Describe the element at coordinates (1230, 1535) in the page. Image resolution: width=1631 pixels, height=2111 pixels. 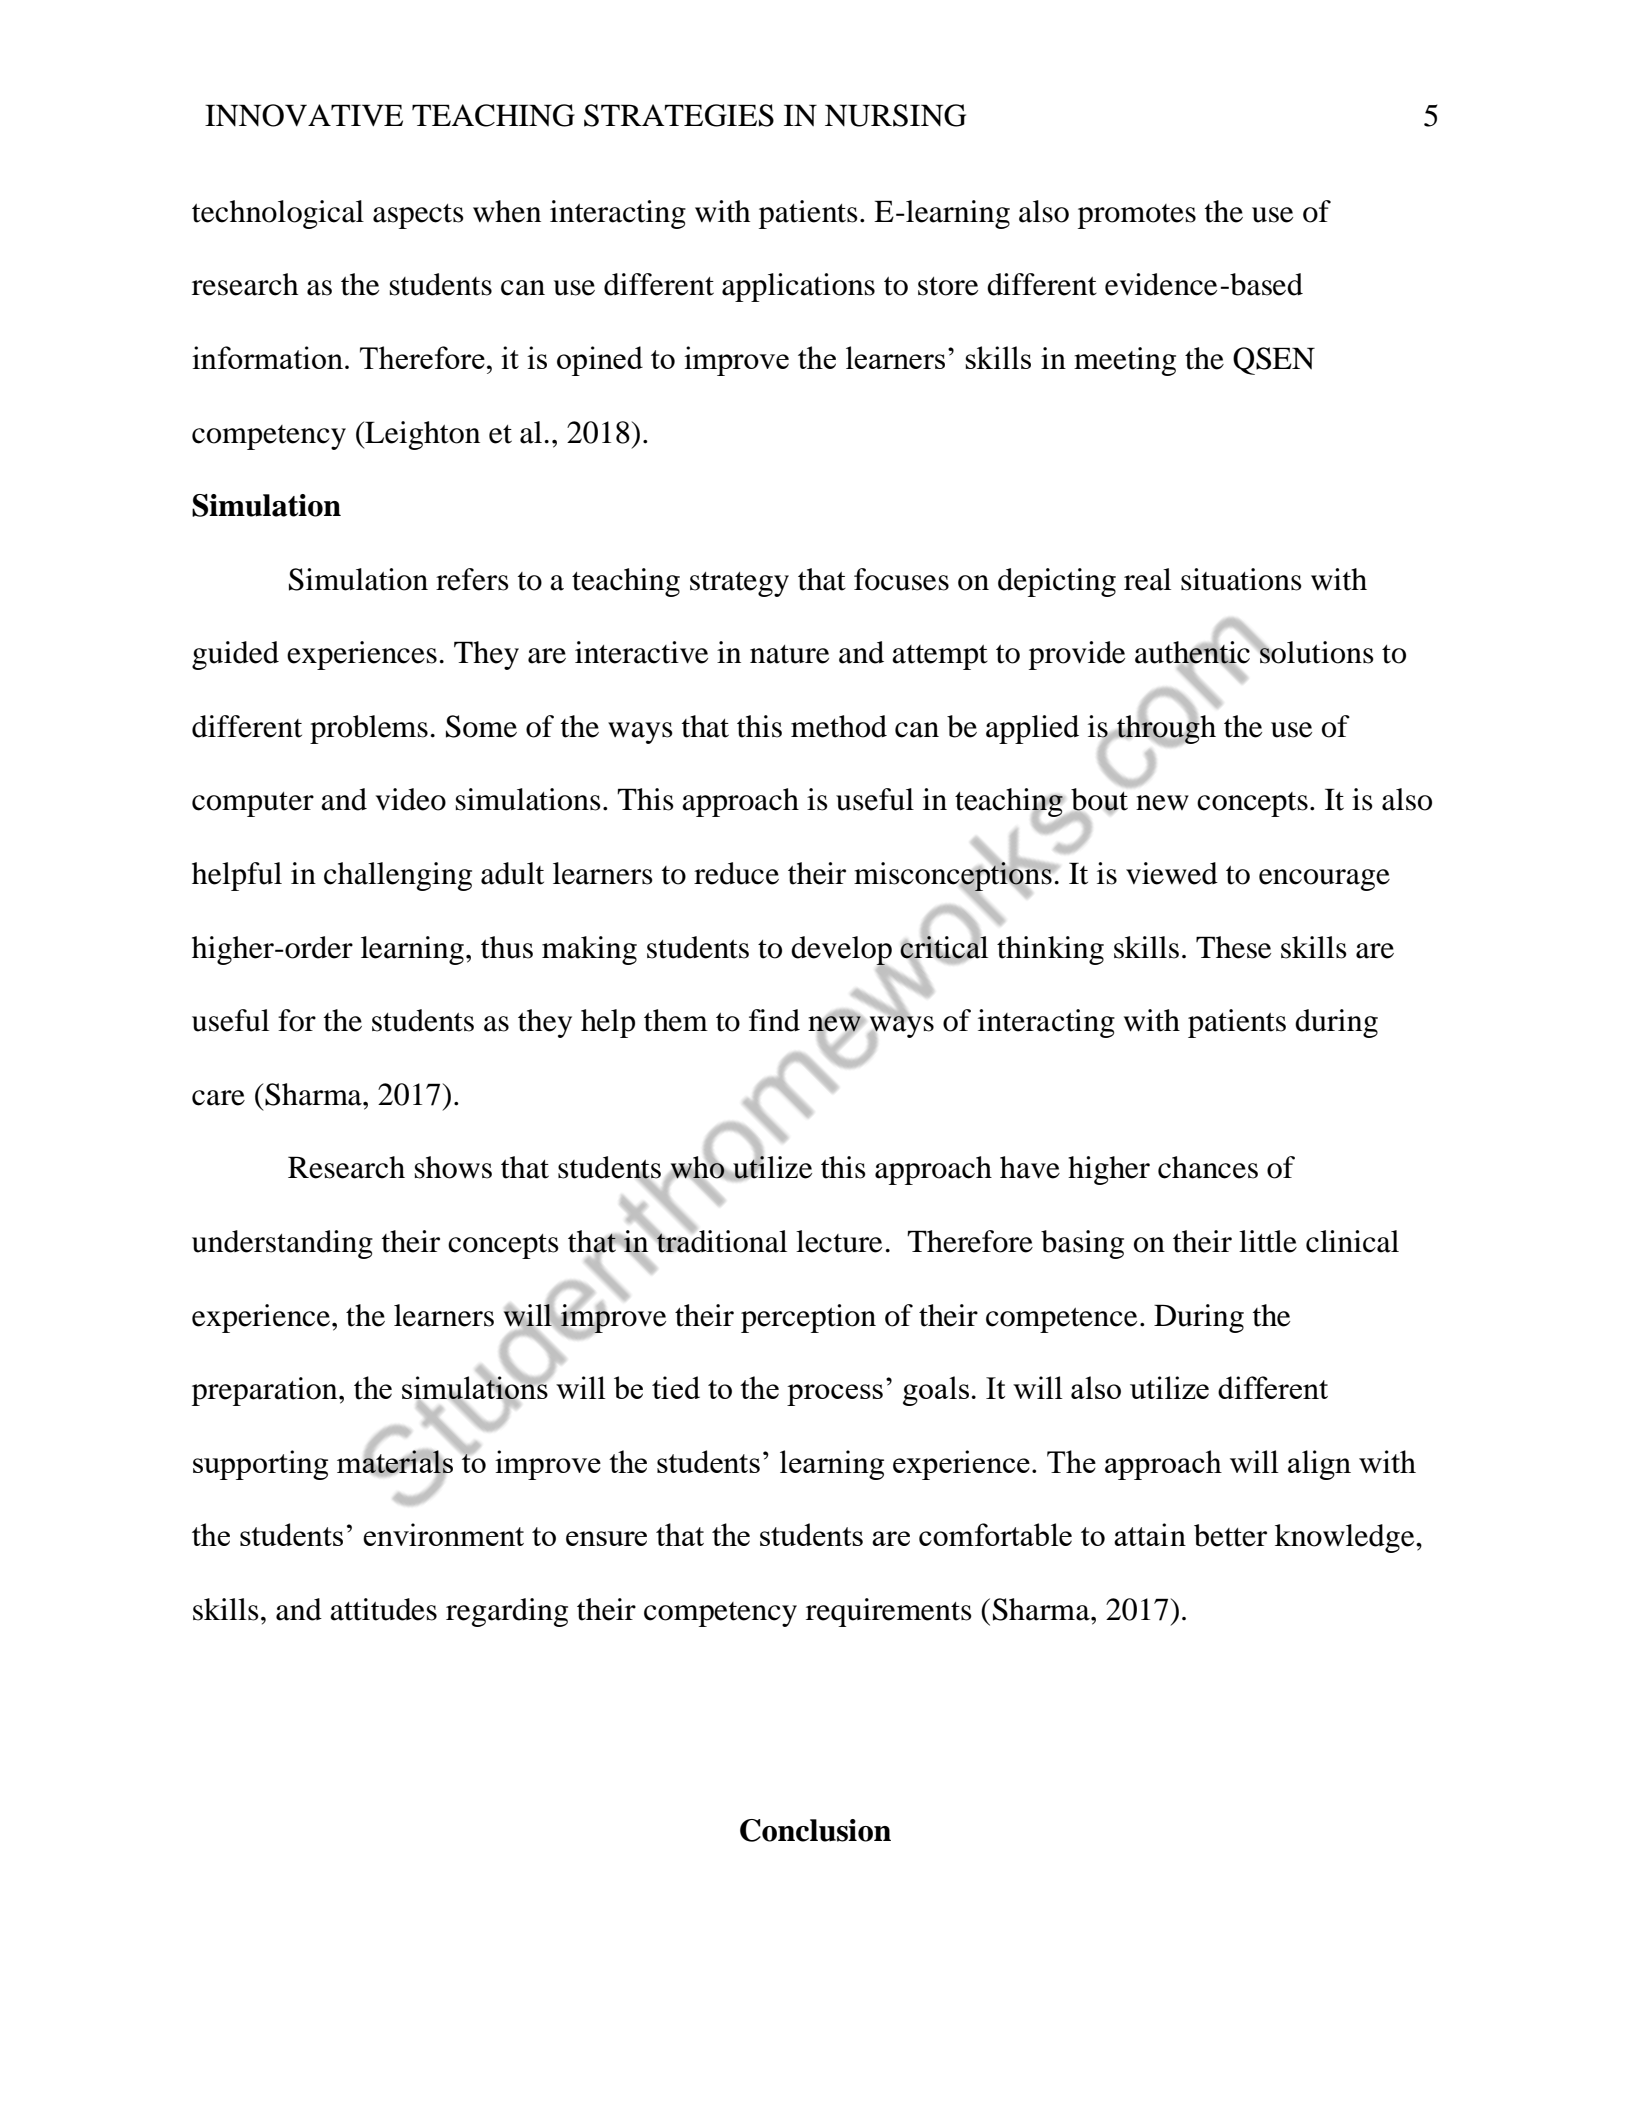
I see `better` at that location.
